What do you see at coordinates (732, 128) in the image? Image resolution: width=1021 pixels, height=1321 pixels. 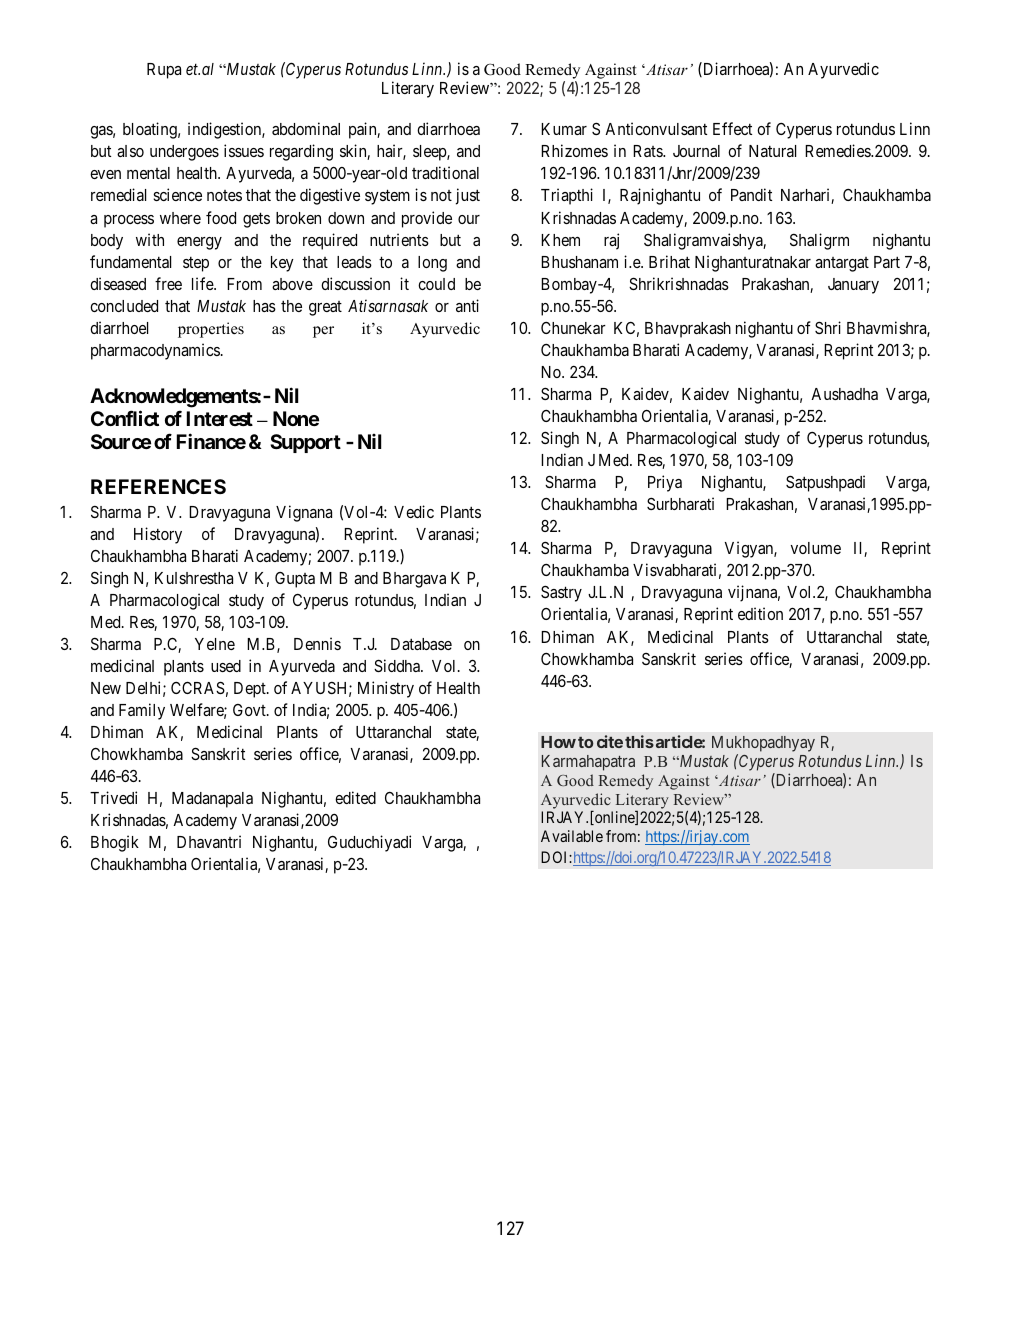 I see `Effect` at bounding box center [732, 128].
